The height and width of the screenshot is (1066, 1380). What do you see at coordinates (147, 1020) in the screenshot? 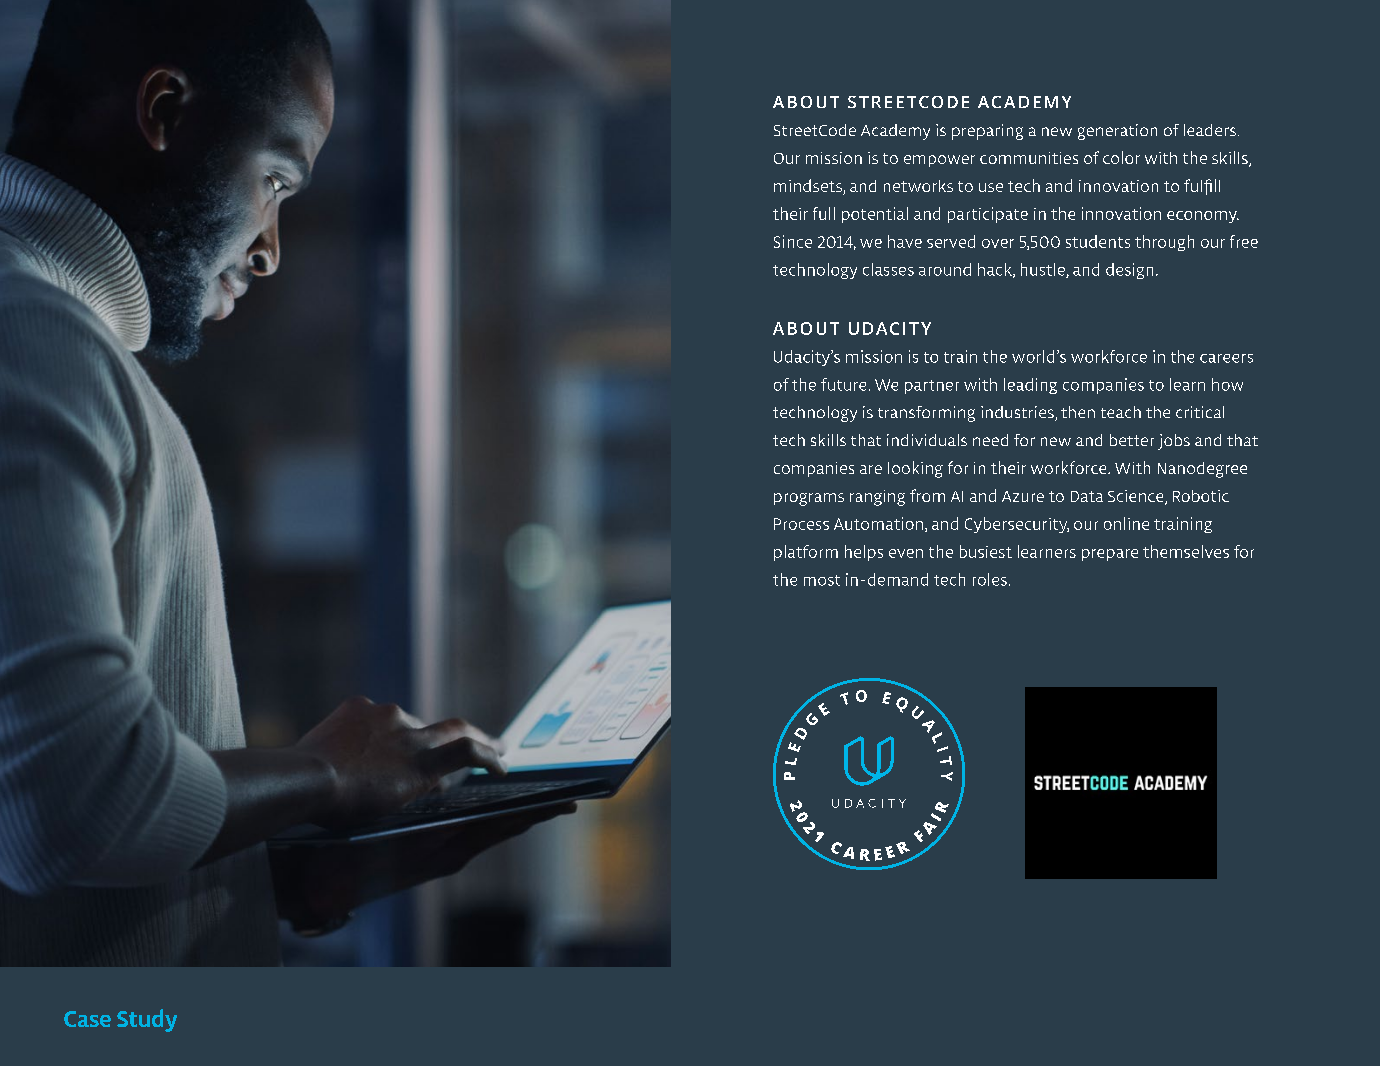
I see `Study` at bounding box center [147, 1020].
